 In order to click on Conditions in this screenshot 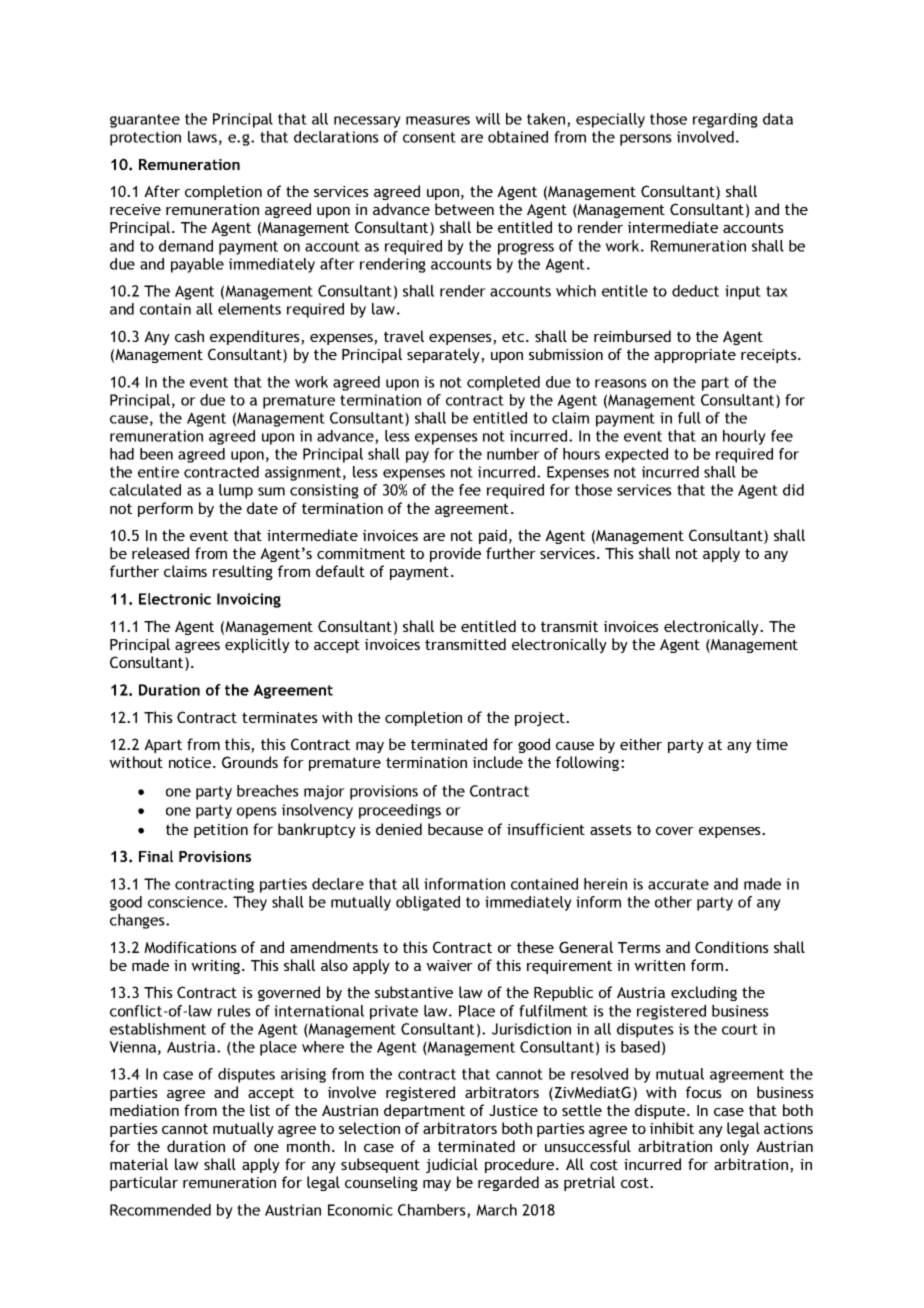, I will do `click(732, 947)`.
